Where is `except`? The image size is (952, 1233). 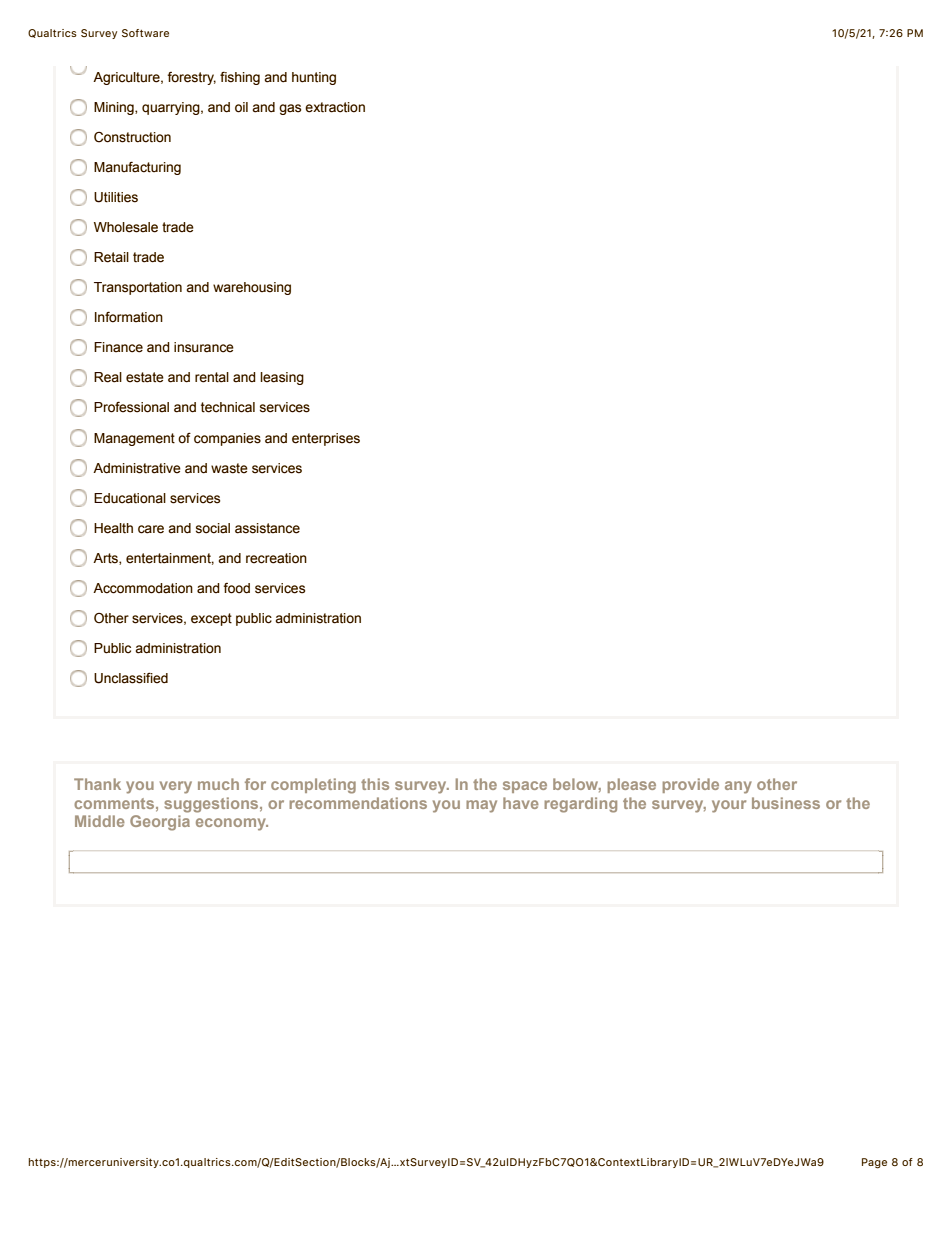 except is located at coordinates (211, 619).
